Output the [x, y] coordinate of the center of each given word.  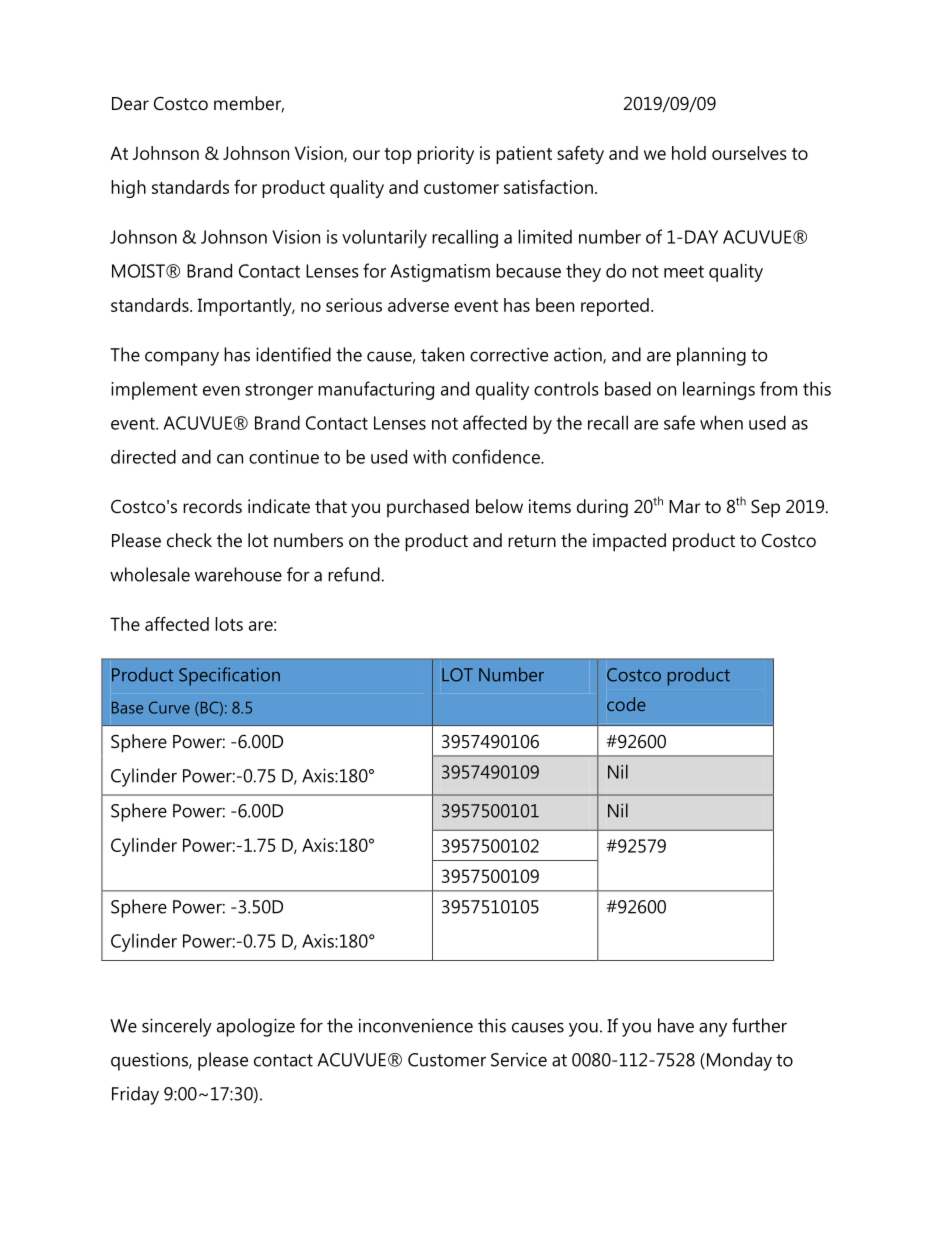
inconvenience [416, 1025]
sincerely [177, 1027]
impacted [629, 542]
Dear [130, 103]
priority [445, 155]
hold [689, 153]
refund [355, 574]
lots [229, 624]
